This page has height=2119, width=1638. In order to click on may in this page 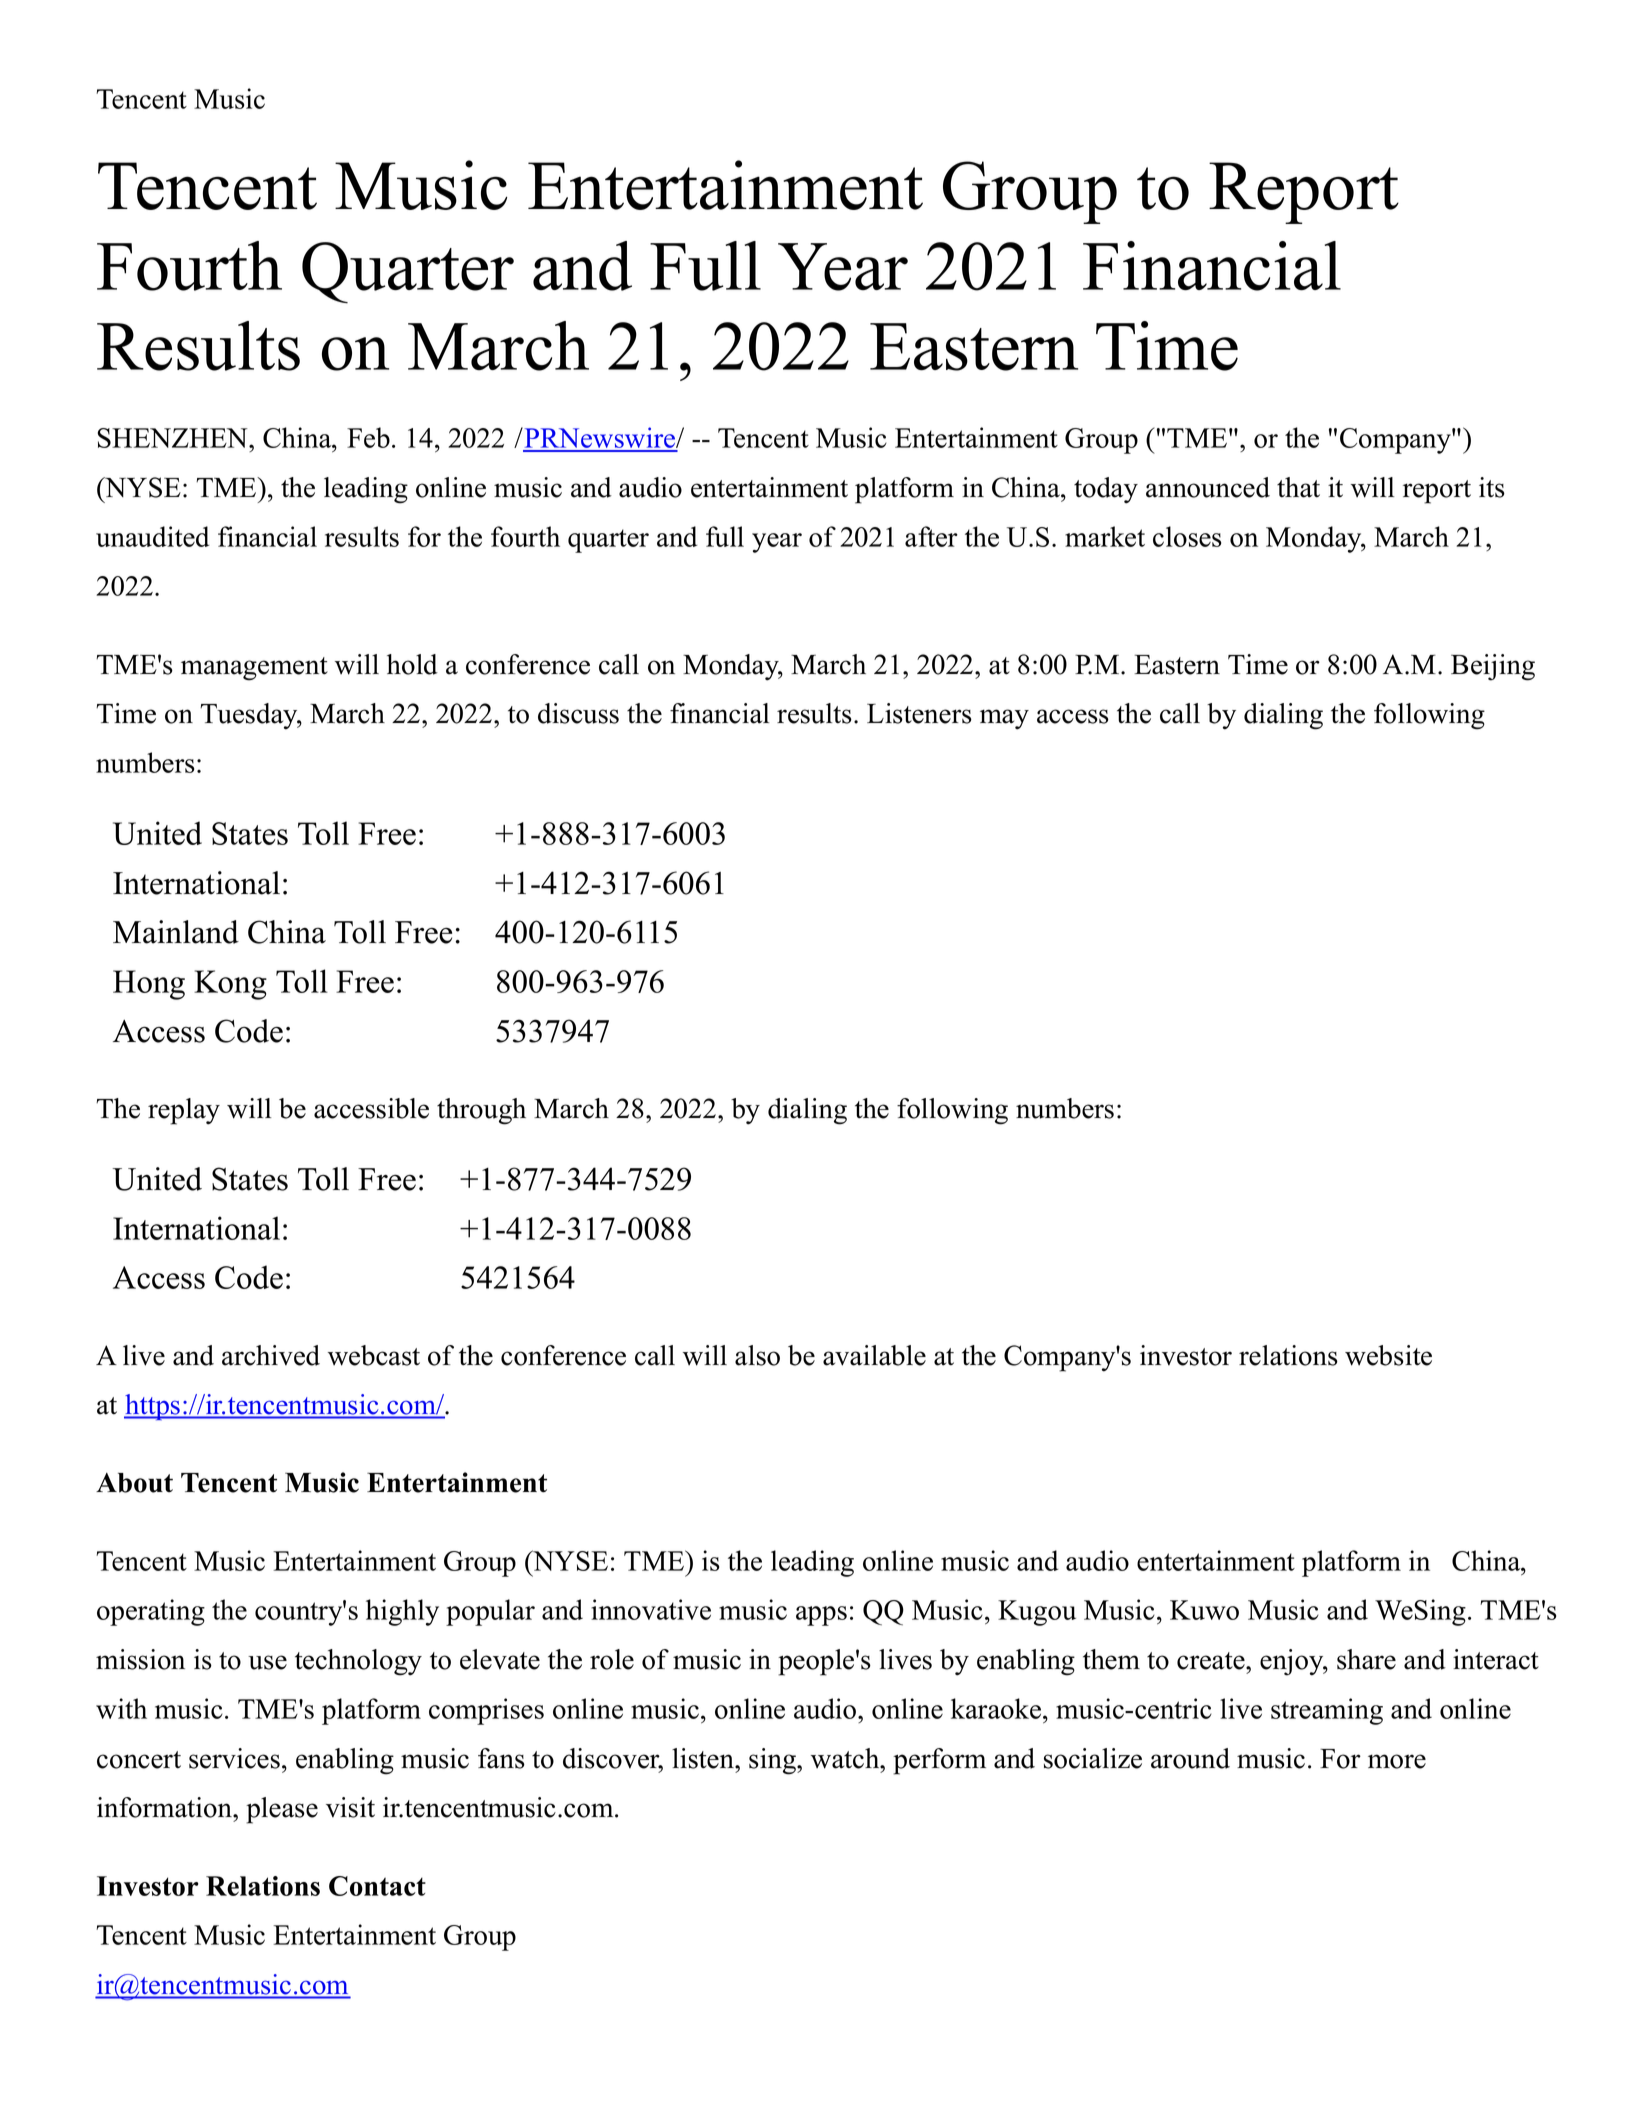, I will do `click(1004, 719)`.
